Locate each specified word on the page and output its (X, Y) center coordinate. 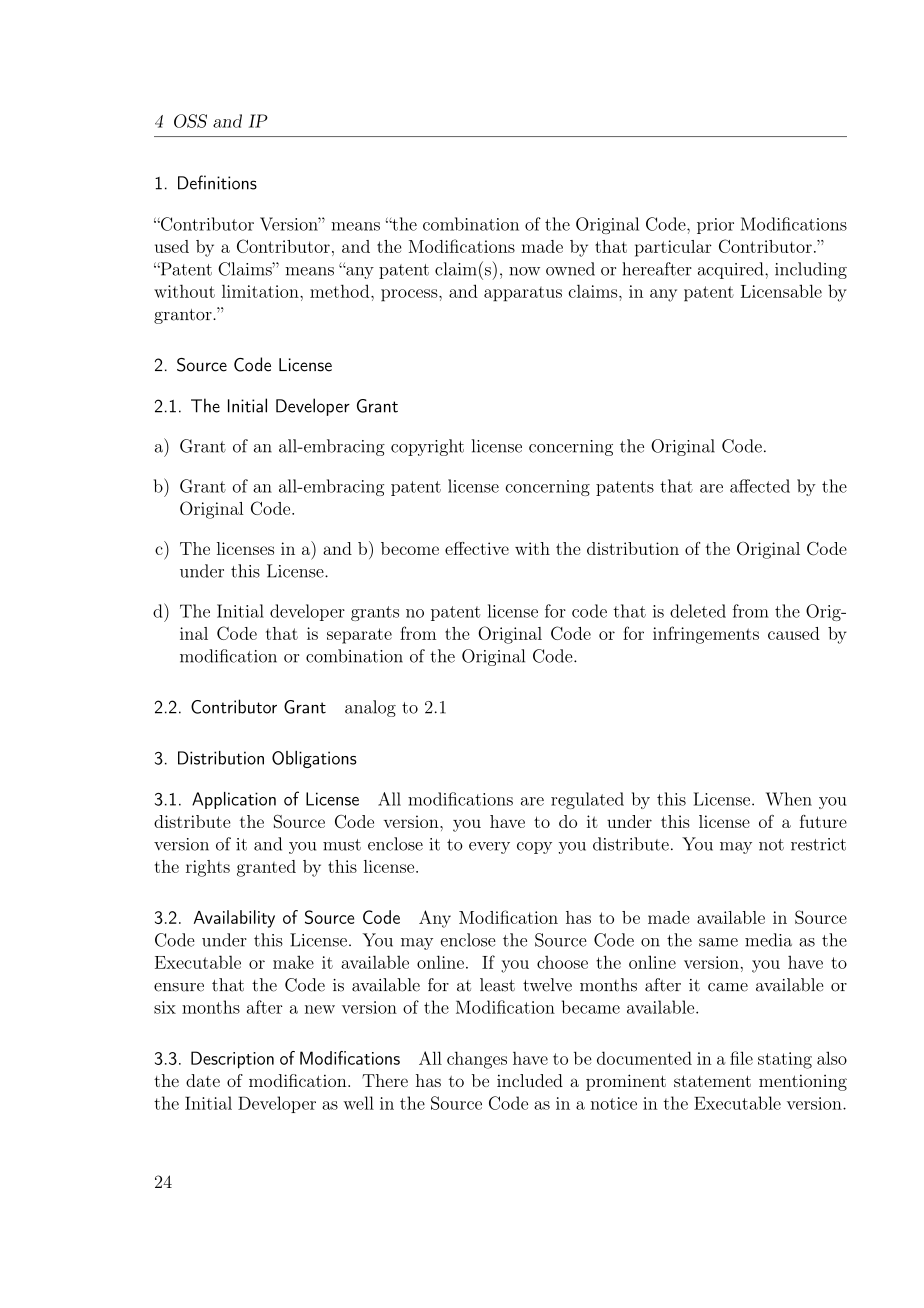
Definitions (217, 182)
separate (359, 636)
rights (208, 868)
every (489, 848)
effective (477, 548)
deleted (698, 611)
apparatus (523, 294)
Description (232, 1060)
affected (760, 486)
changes (477, 1060)
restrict (818, 844)
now (524, 271)
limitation (261, 291)
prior (715, 226)
